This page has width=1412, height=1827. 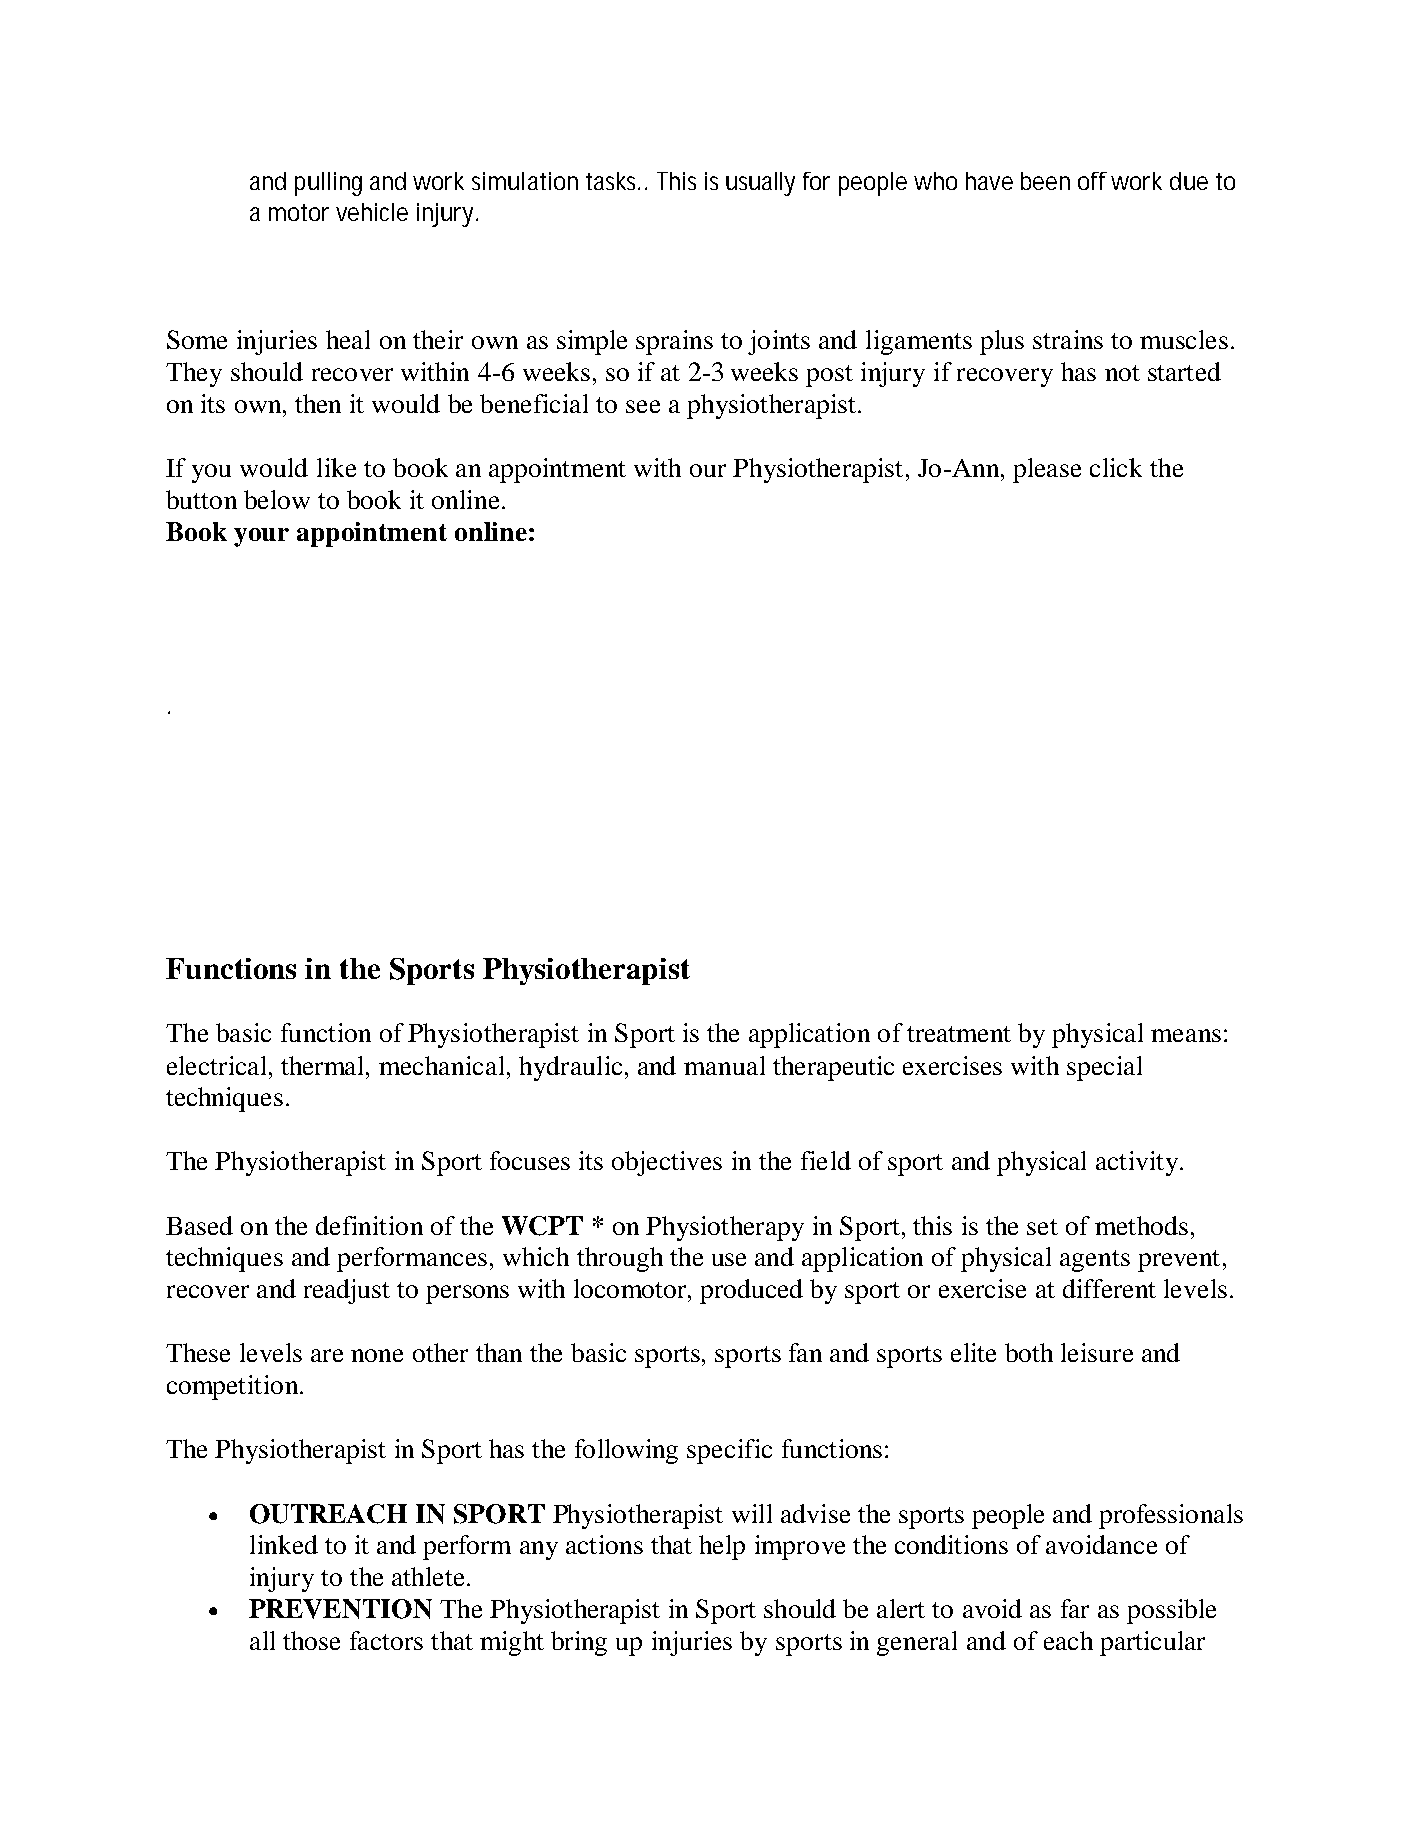 I want to click on help, so click(x=722, y=1547).
